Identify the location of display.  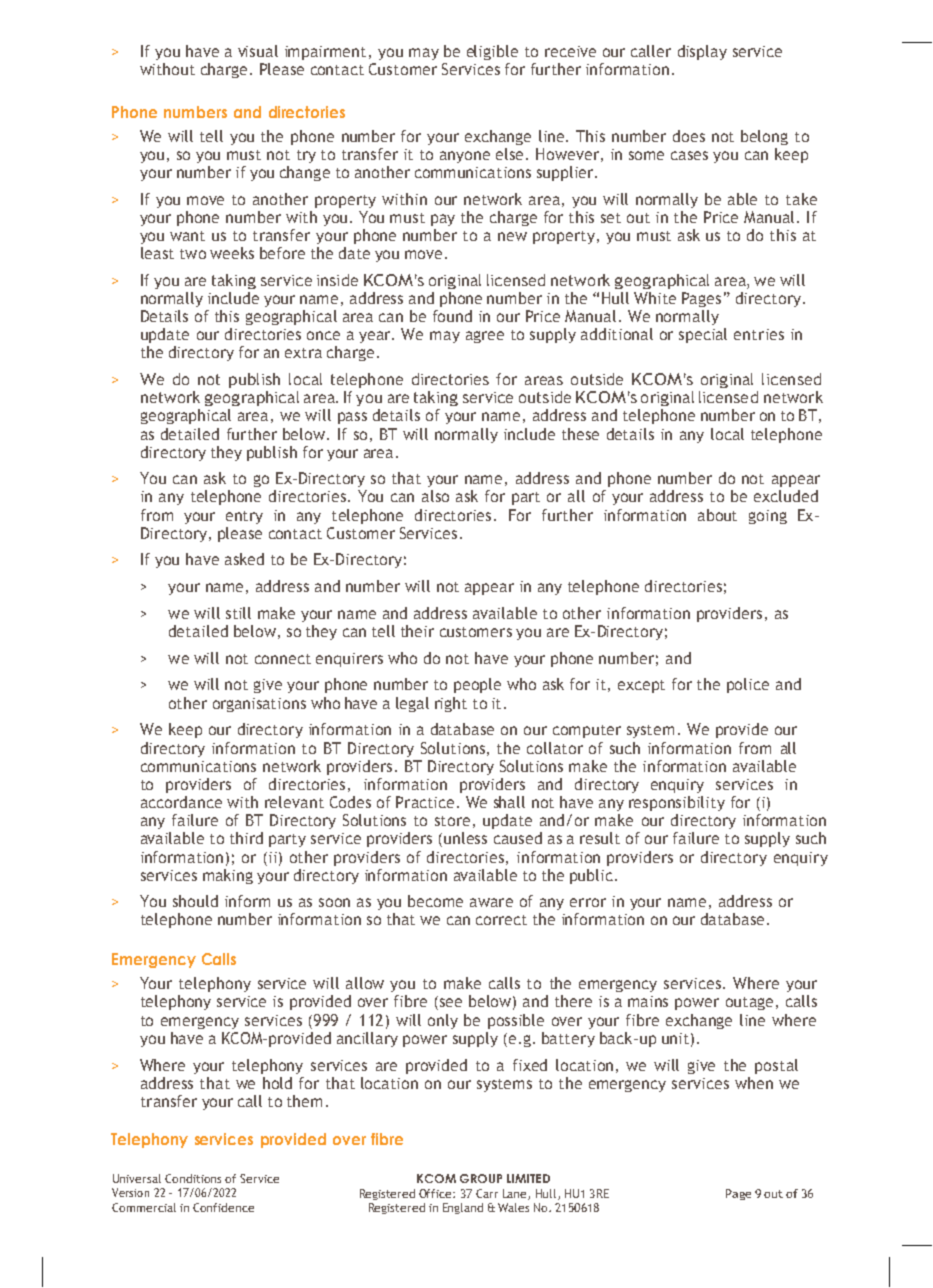
(702, 52).
